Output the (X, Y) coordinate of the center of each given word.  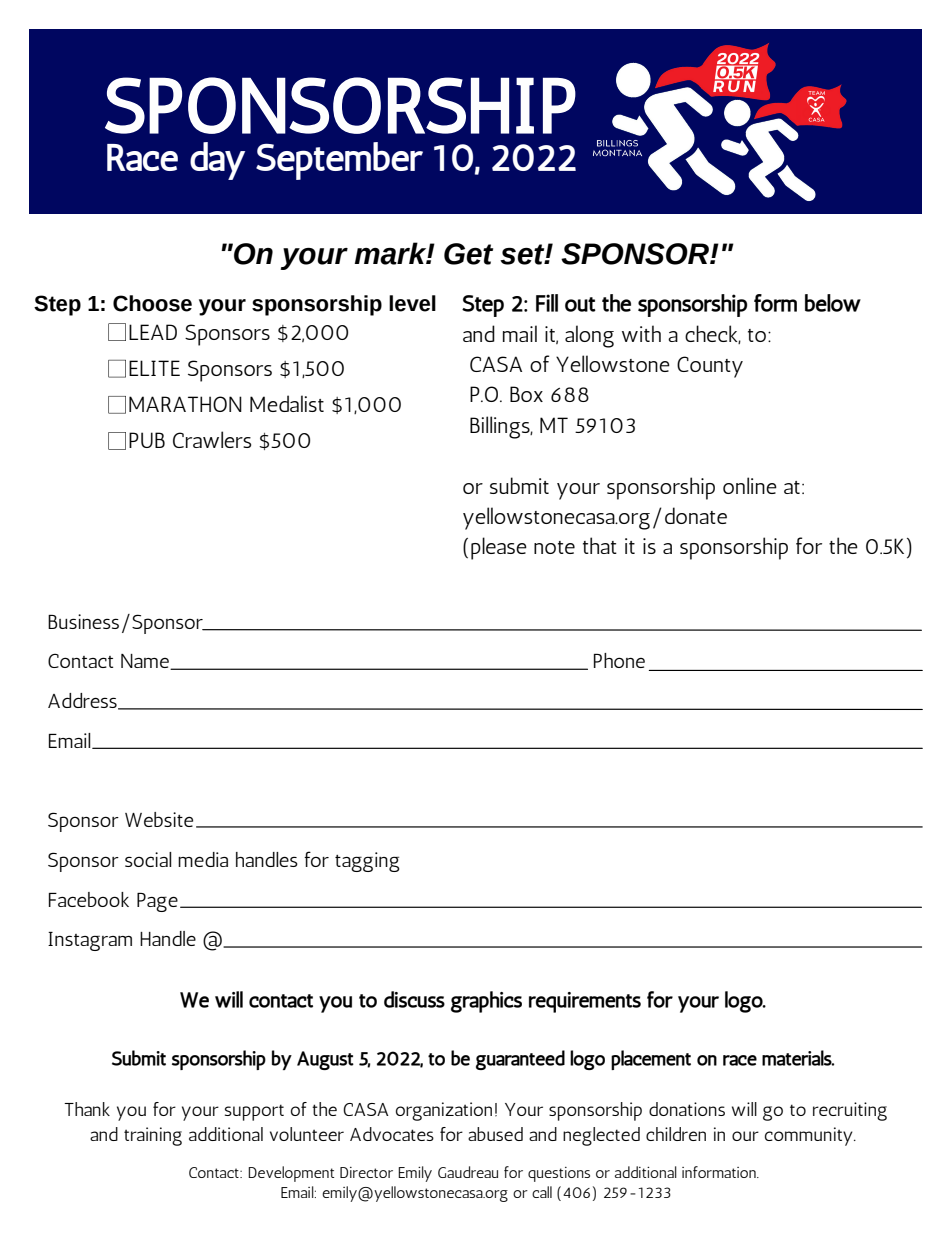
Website (159, 819)
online (750, 485)
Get (468, 254)
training (153, 1136)
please (499, 548)
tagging (367, 862)
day (217, 161)
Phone (619, 660)
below (833, 303)
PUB (147, 440)
